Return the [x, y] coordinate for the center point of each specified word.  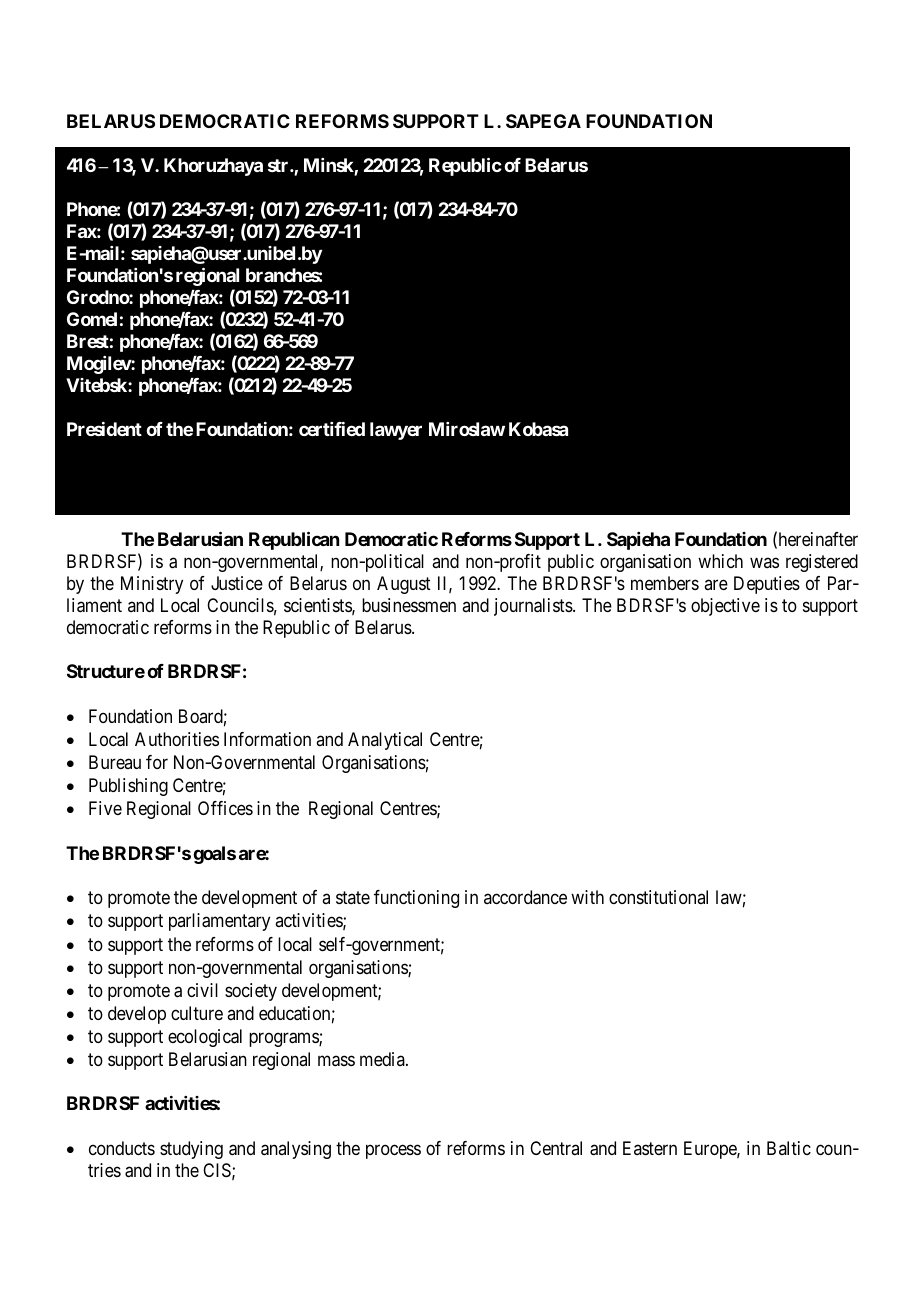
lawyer [396, 431]
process [393, 1152]
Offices [225, 808]
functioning [416, 899]
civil [202, 990]
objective [725, 607]
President [104, 429]
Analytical [385, 741]
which [720, 561]
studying [191, 1150]
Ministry [152, 585]
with [587, 897]
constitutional [658, 897]
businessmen [409, 605]
